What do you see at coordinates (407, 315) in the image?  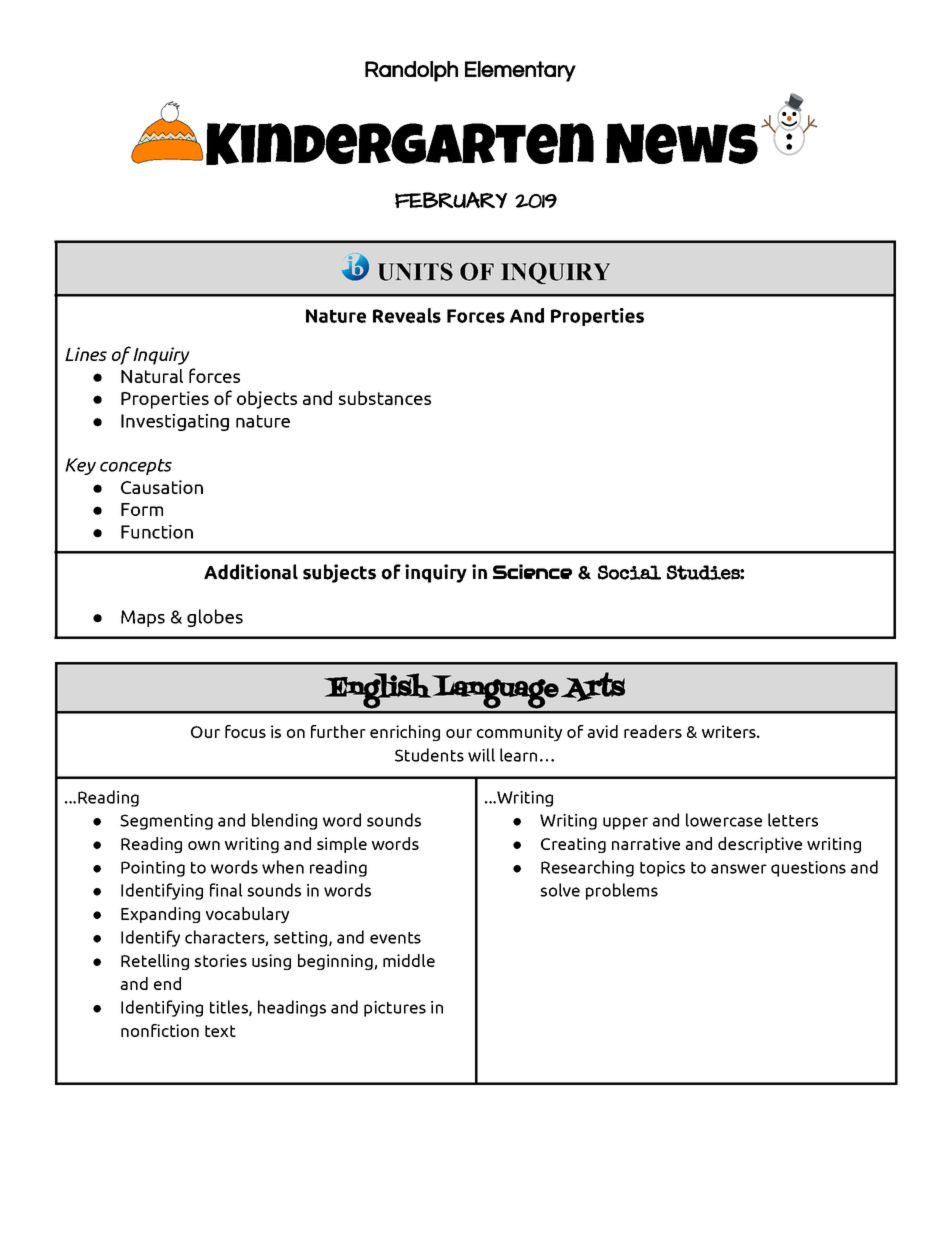 I see `Reveals` at bounding box center [407, 315].
